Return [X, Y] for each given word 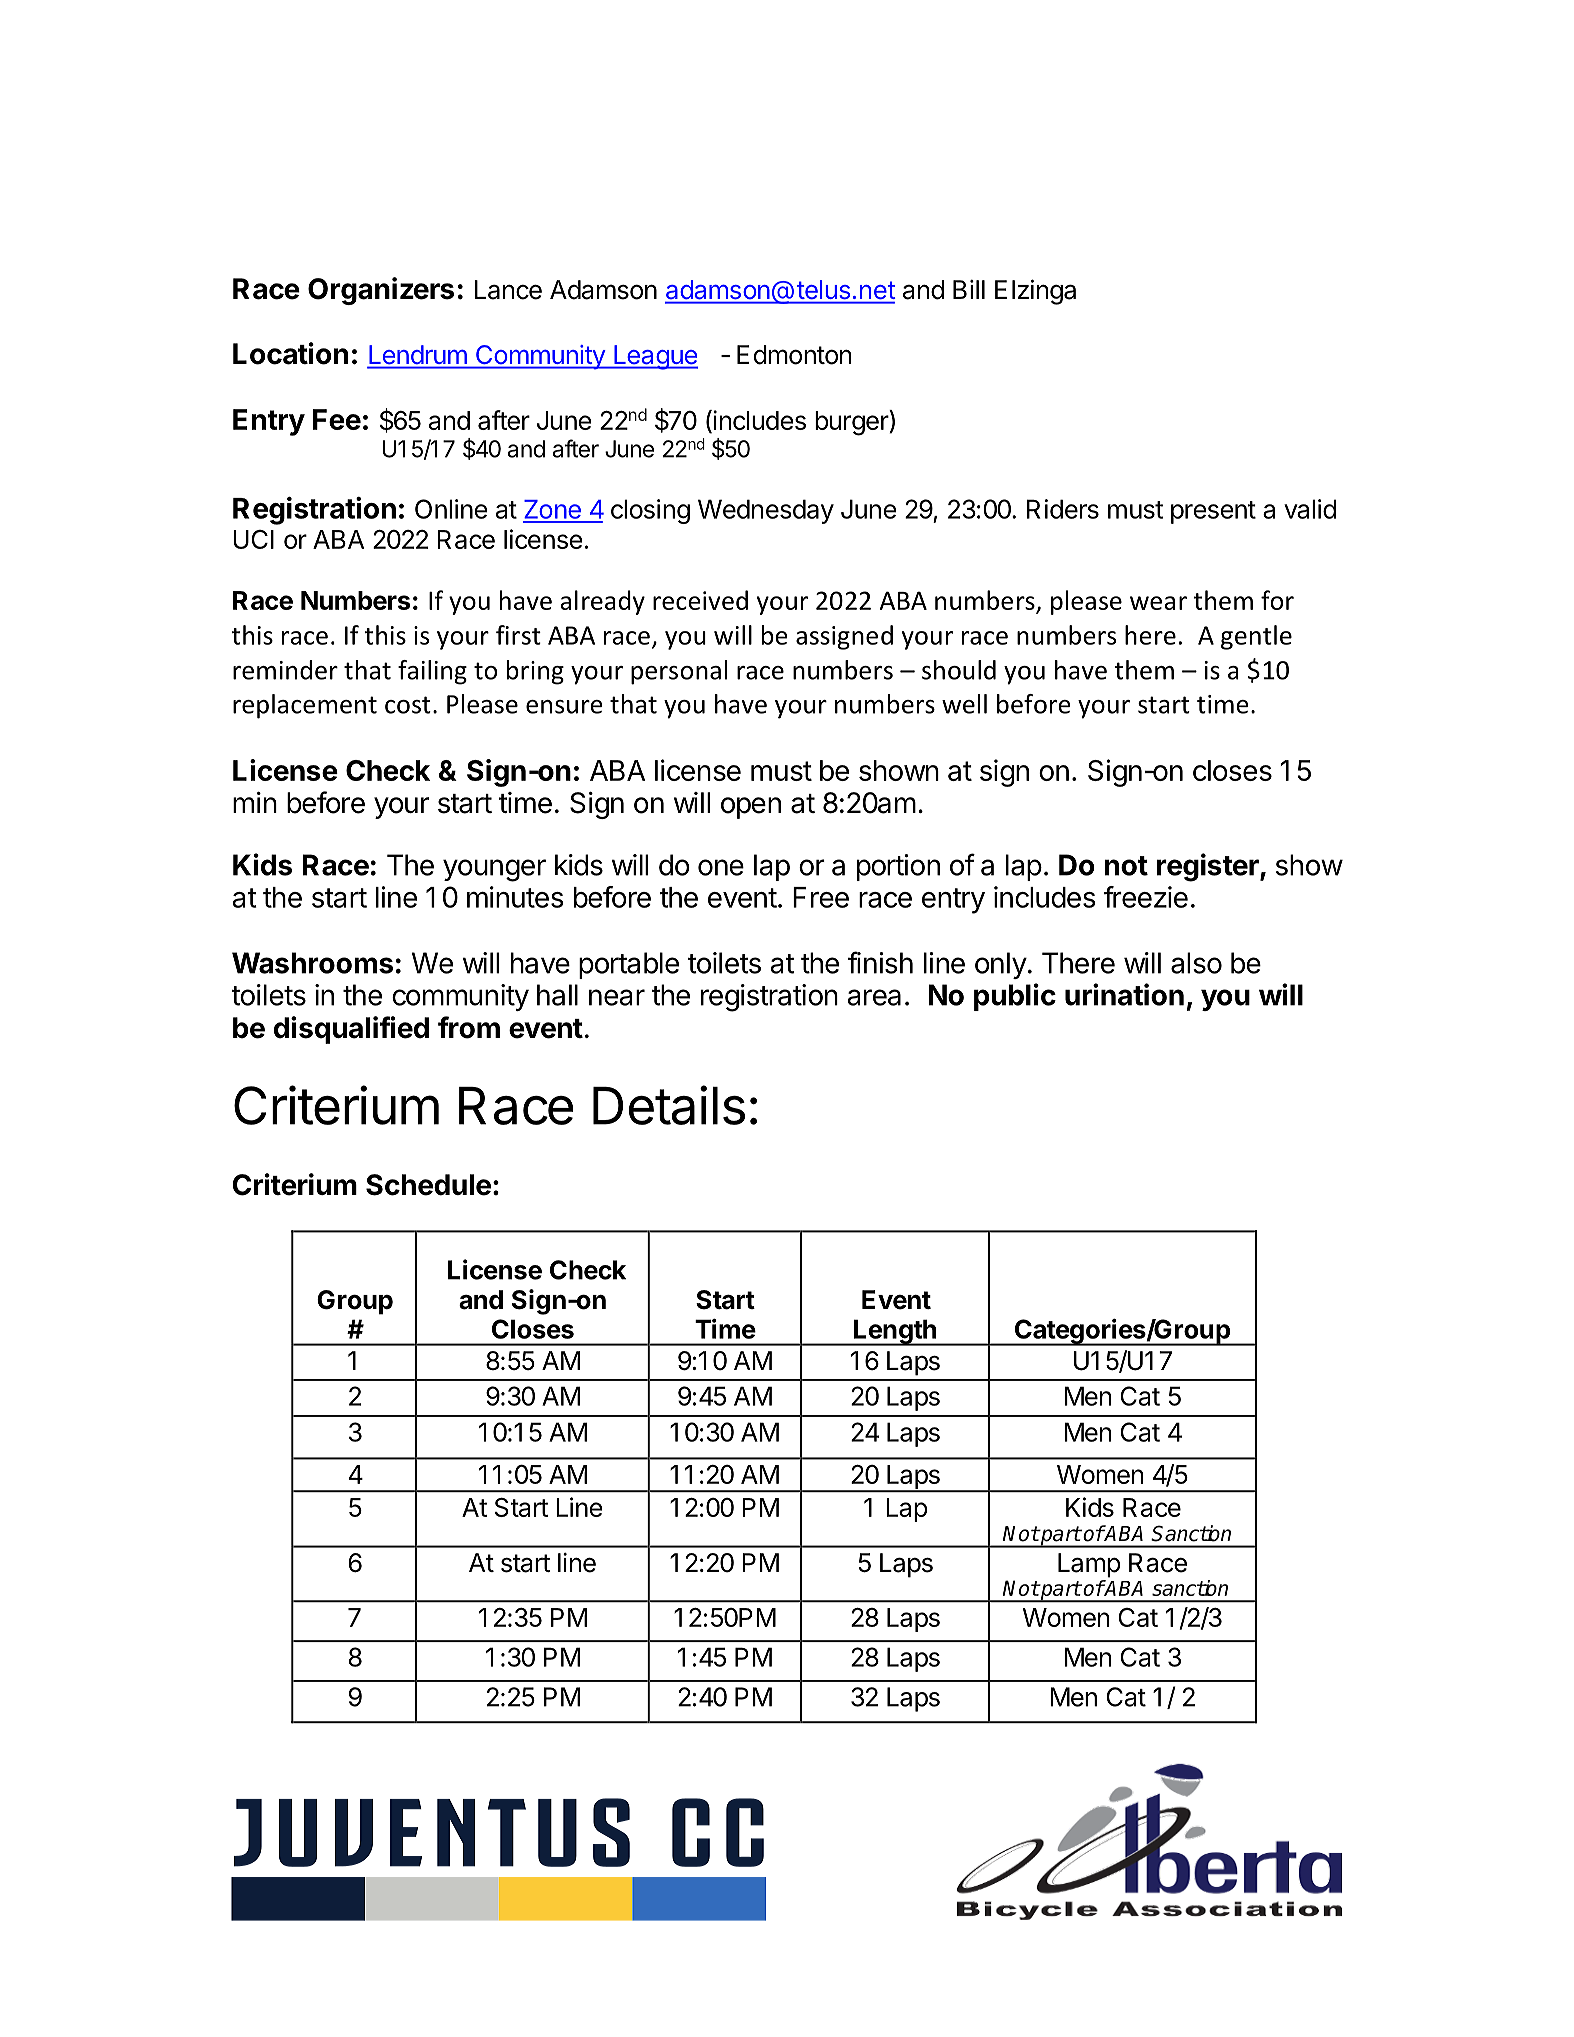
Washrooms [312, 963]
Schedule [428, 1185]
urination [1124, 994]
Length [895, 1332]
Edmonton [794, 355]
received [700, 600]
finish [880, 962]
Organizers [381, 291]
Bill [969, 289]
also [1196, 963]
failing [432, 672]
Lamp [1089, 1565]
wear [1158, 603]
